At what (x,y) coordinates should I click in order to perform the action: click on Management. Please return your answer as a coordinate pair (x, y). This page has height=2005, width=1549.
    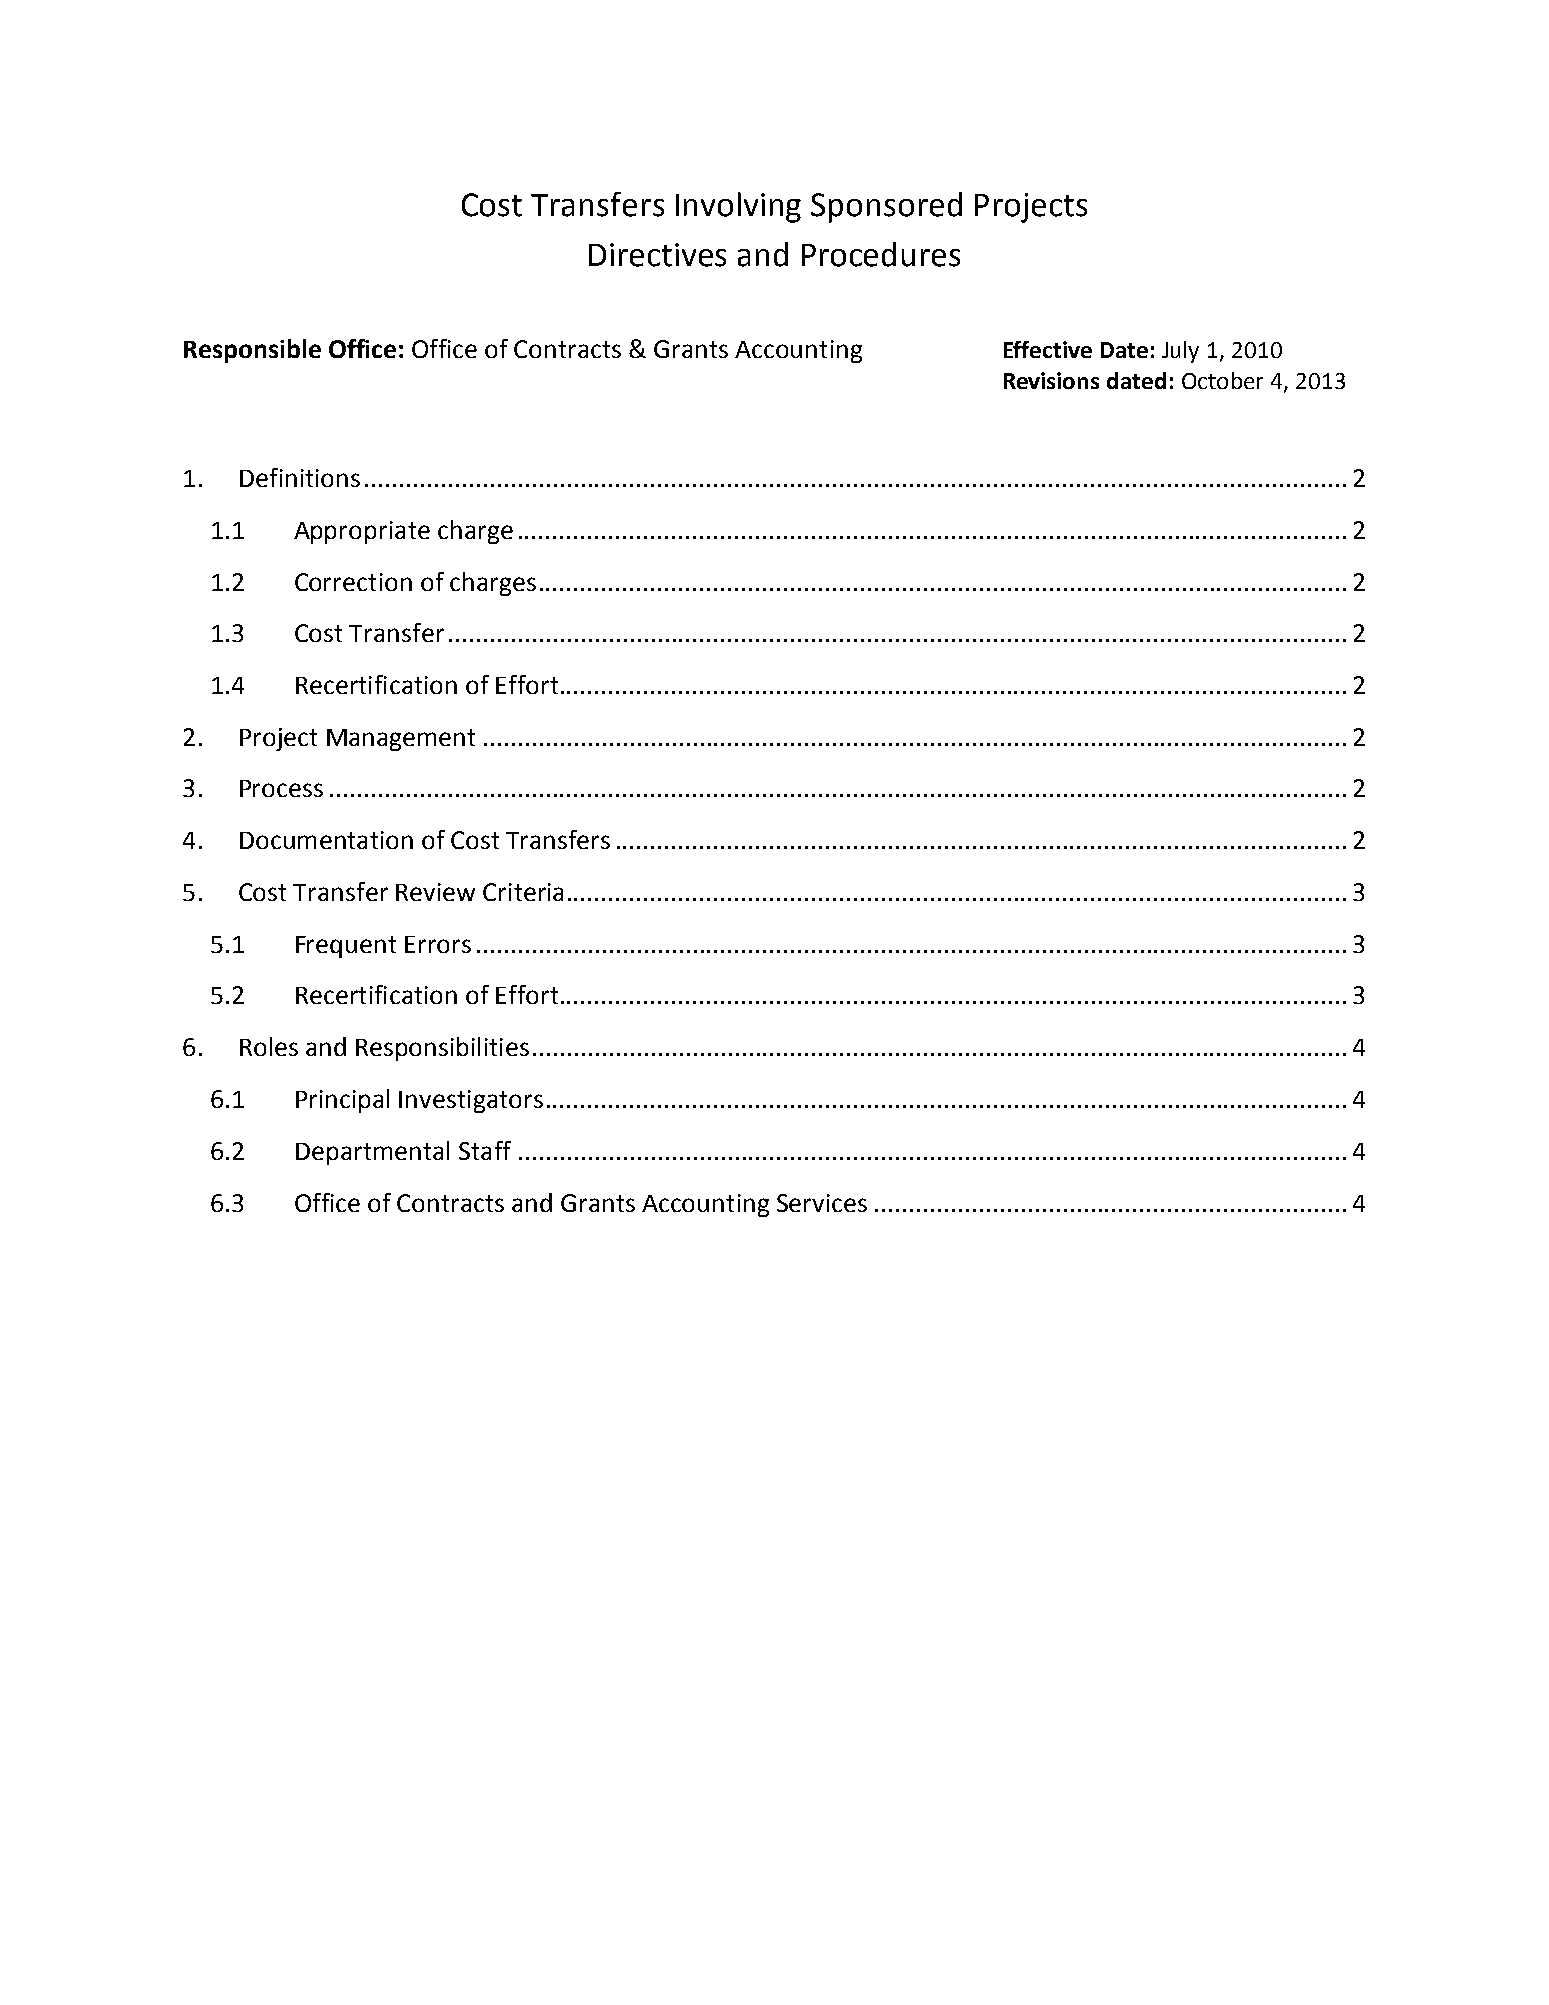
    Looking at the image, I should click on (401, 740).
